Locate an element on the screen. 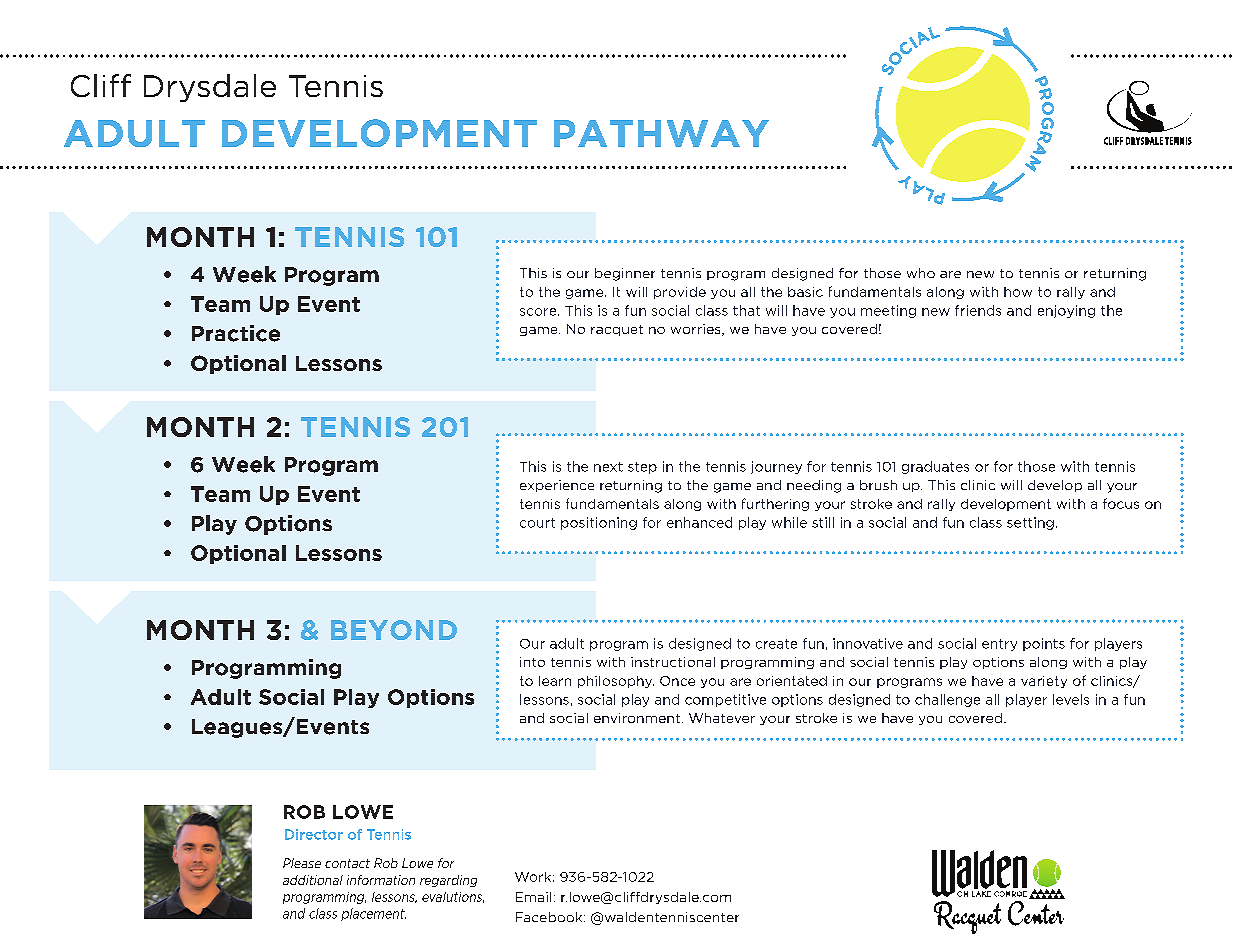  BEYOND is located at coordinates (394, 630).
